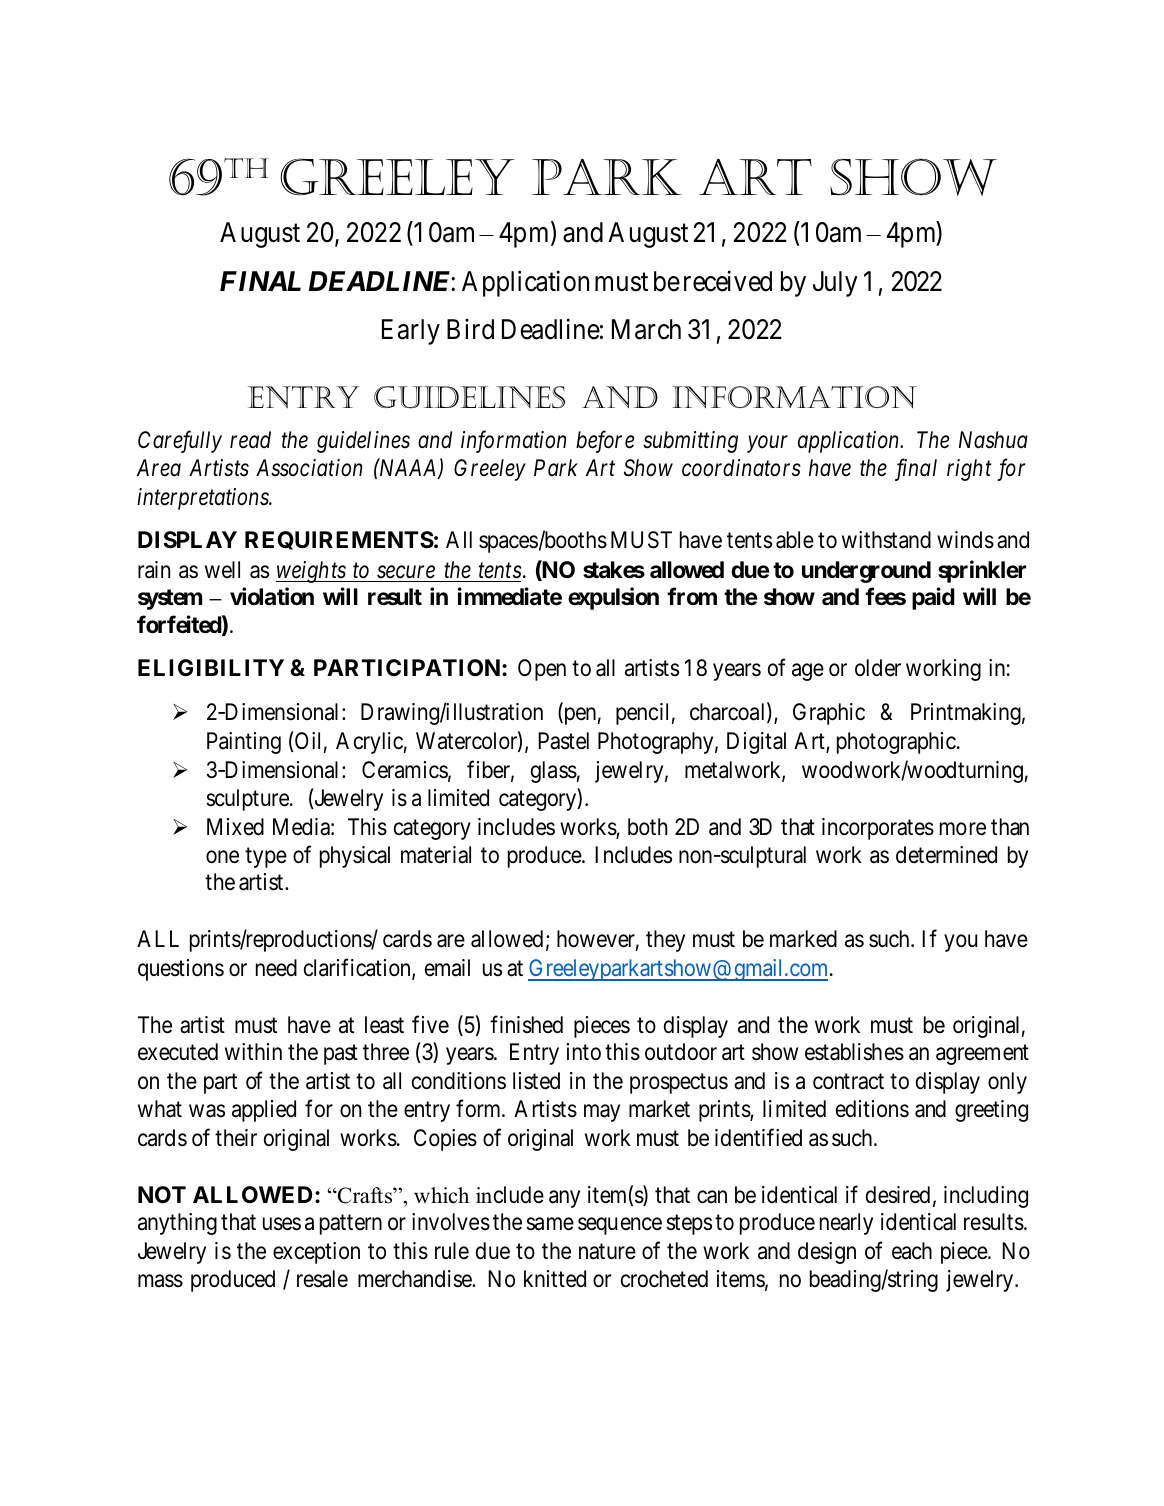 This document has width=1164, height=1506. Describe the element at coordinates (665, 941) in the document. I see `they` at that location.
